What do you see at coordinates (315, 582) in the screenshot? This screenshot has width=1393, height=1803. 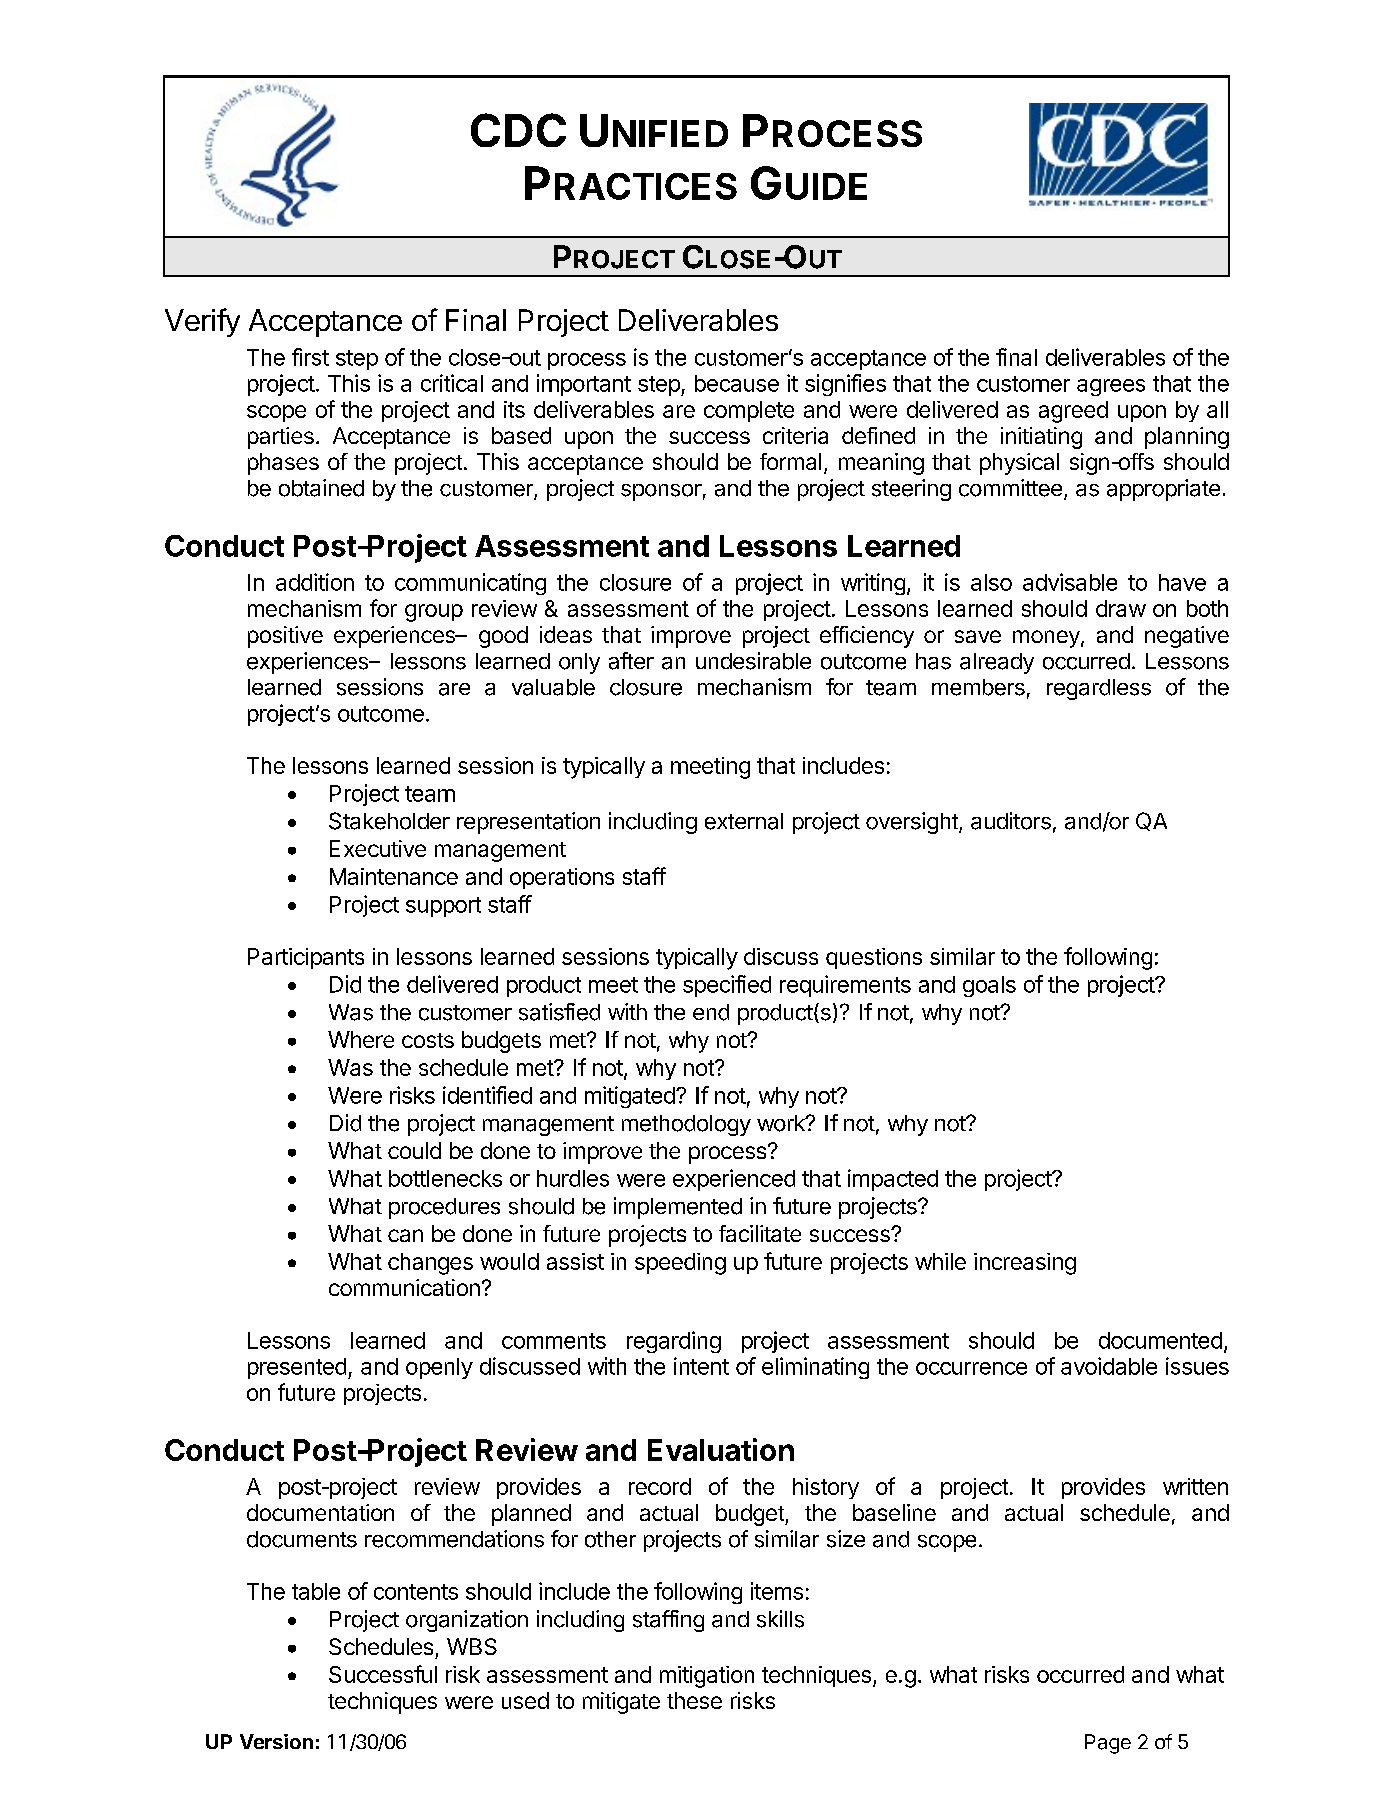 I see `addition` at bounding box center [315, 582].
